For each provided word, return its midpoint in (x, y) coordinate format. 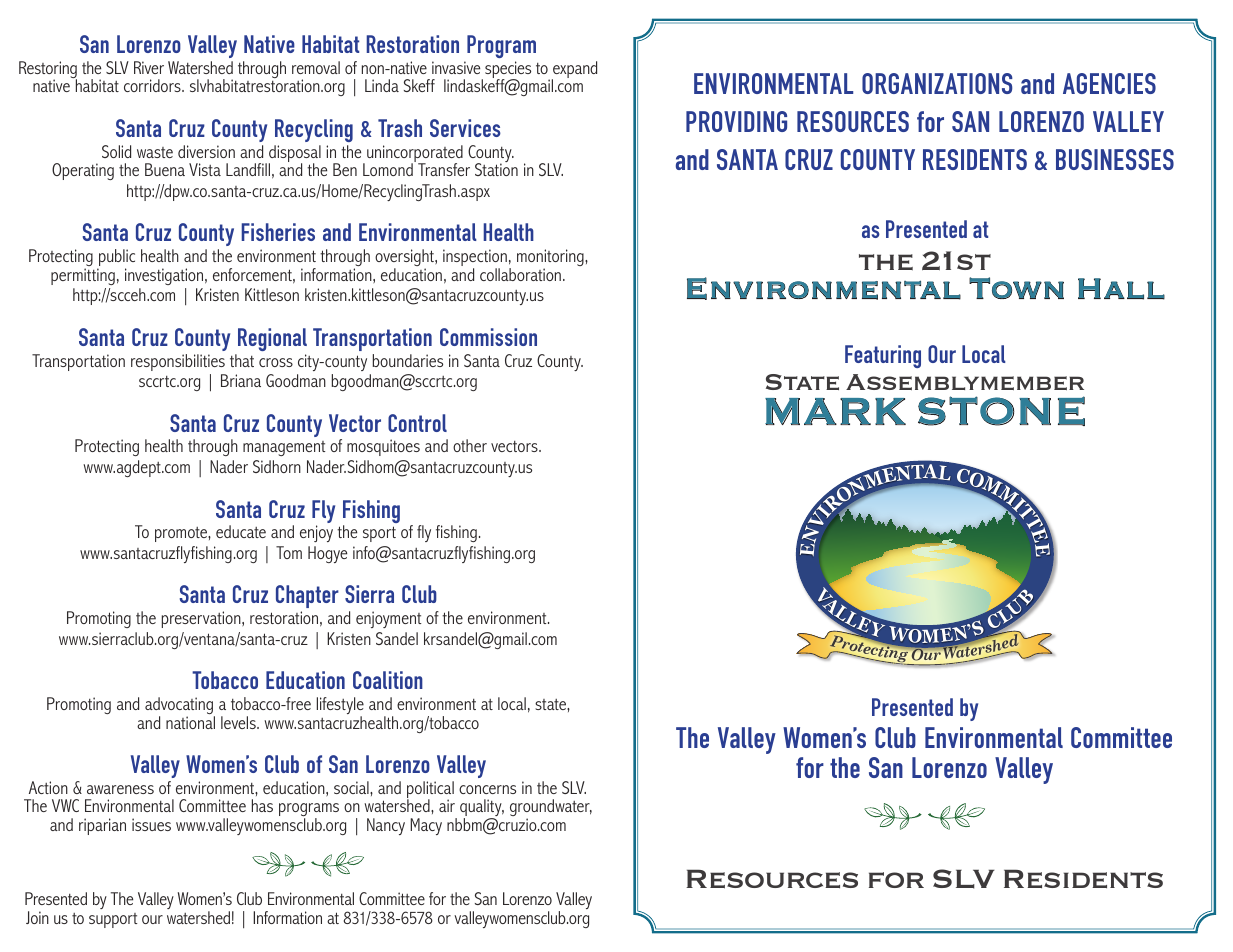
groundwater (551, 809)
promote (182, 534)
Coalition (388, 680)
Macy (426, 826)
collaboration (520, 274)
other (470, 445)
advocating (180, 707)
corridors (153, 85)
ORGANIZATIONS (937, 83)
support (113, 920)
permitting (83, 276)
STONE (1001, 411)
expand (574, 71)
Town (1016, 288)
